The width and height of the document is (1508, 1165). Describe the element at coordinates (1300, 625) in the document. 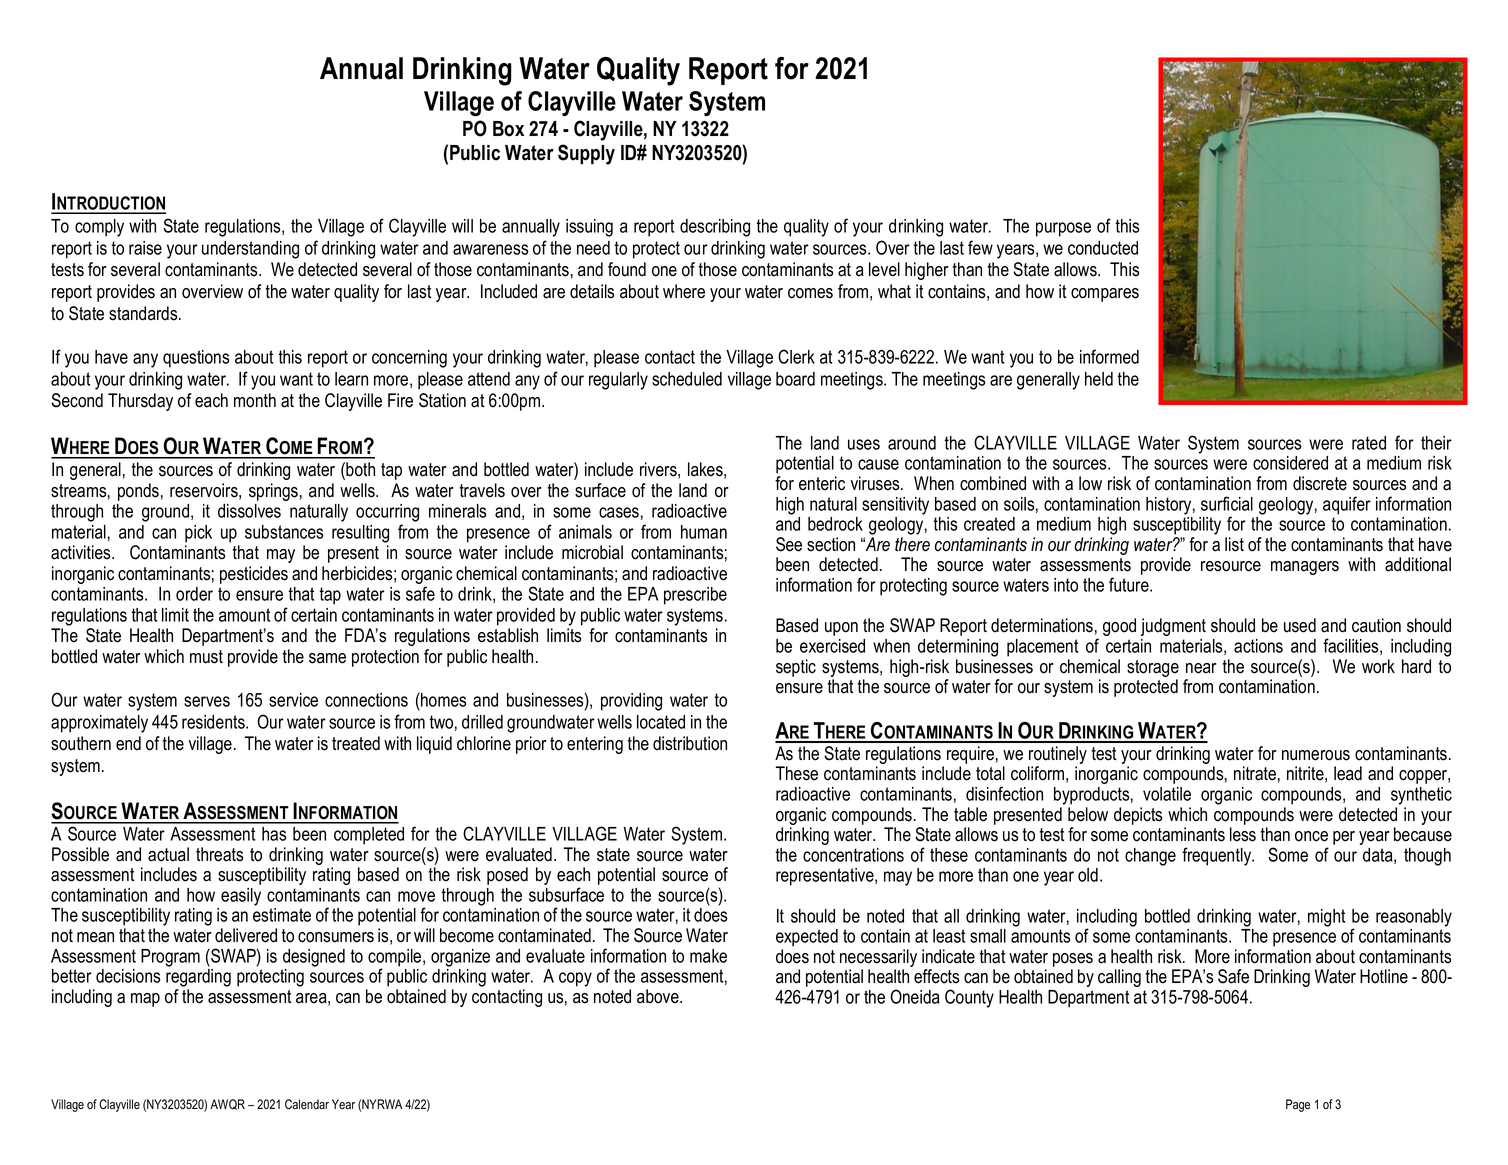

I see `used` at that location.
